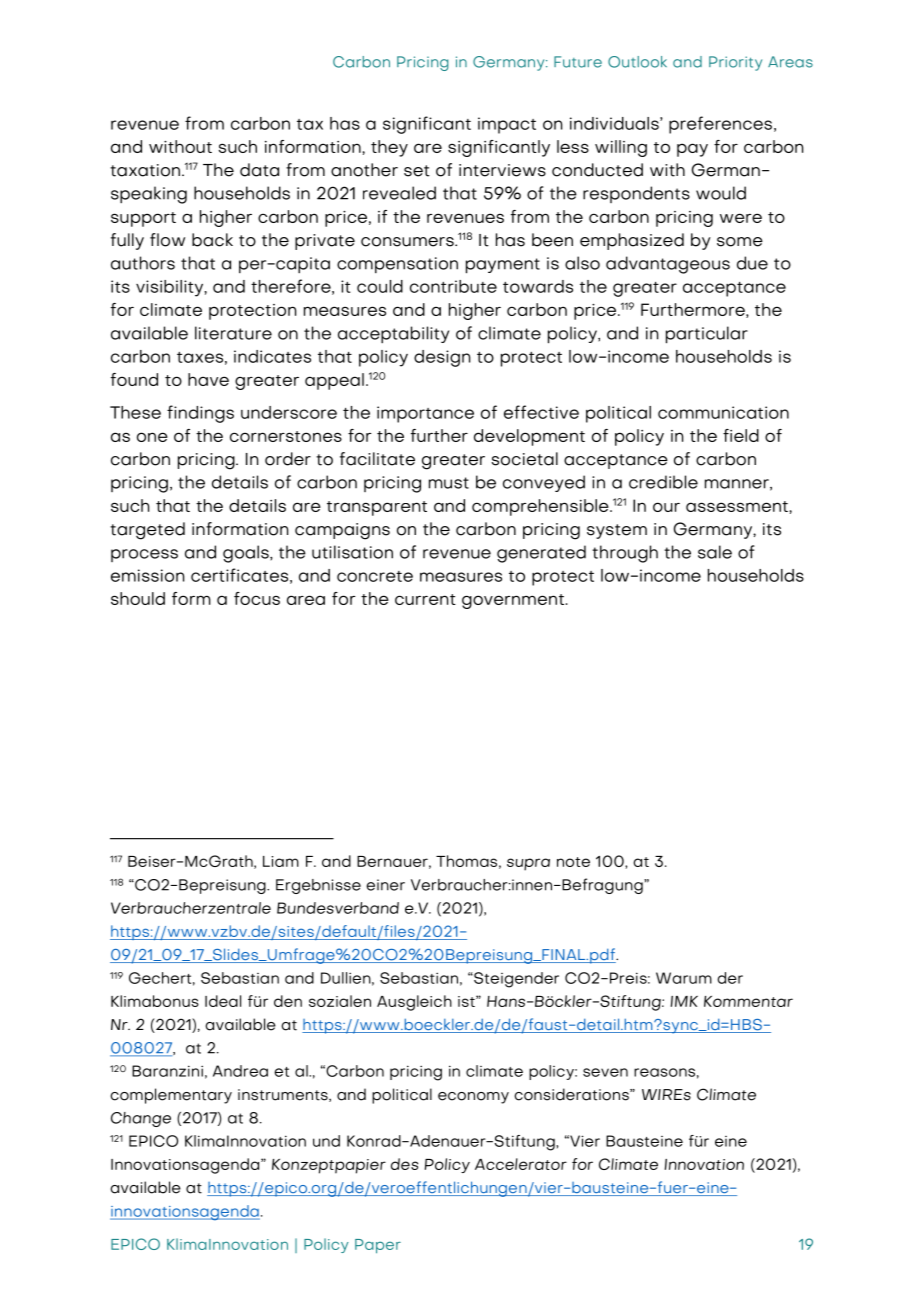  Describe the element at coordinates (378, 1246) in the screenshot. I see `Paper` at that location.
